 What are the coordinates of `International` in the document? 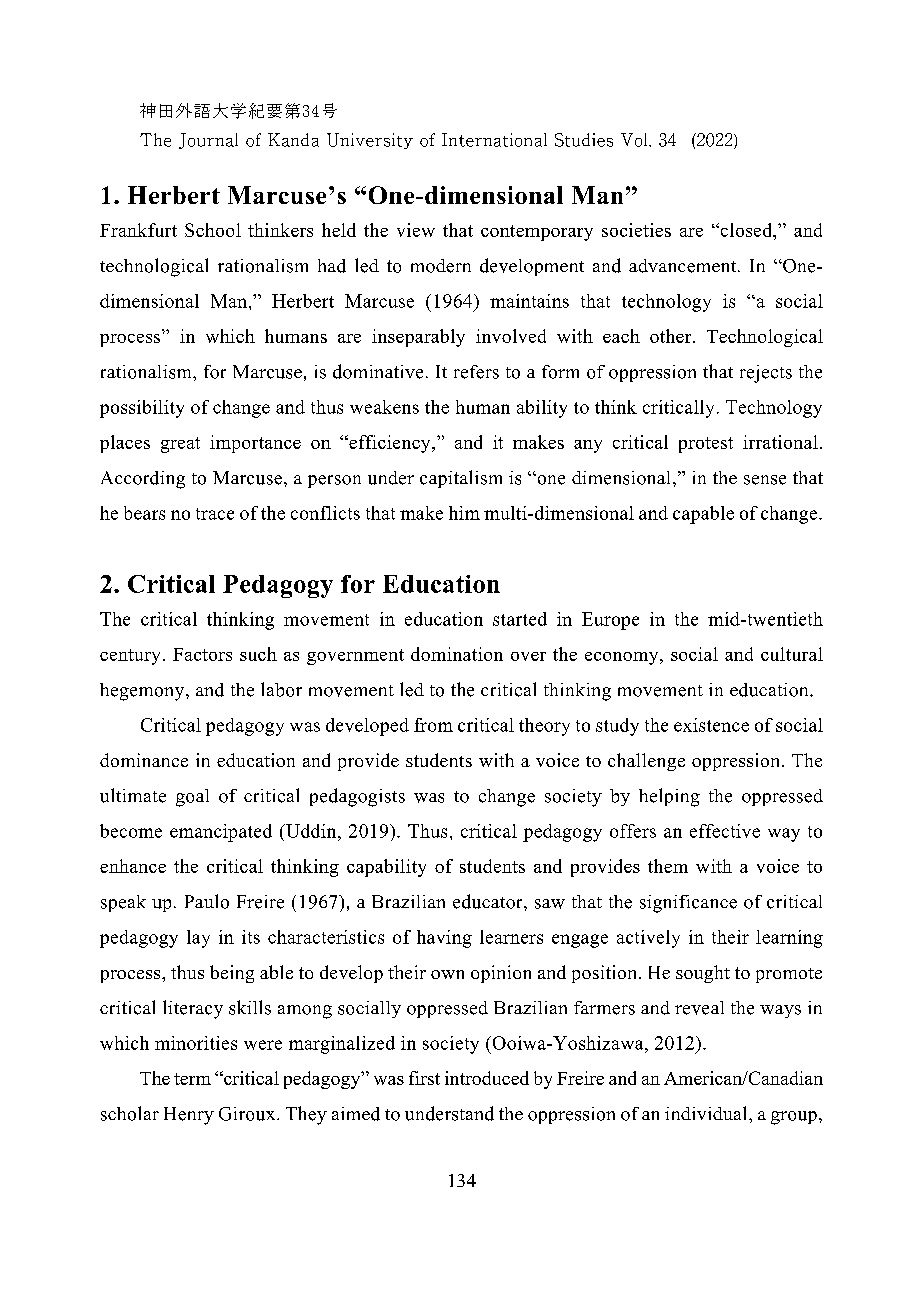 It's located at (494, 140).
